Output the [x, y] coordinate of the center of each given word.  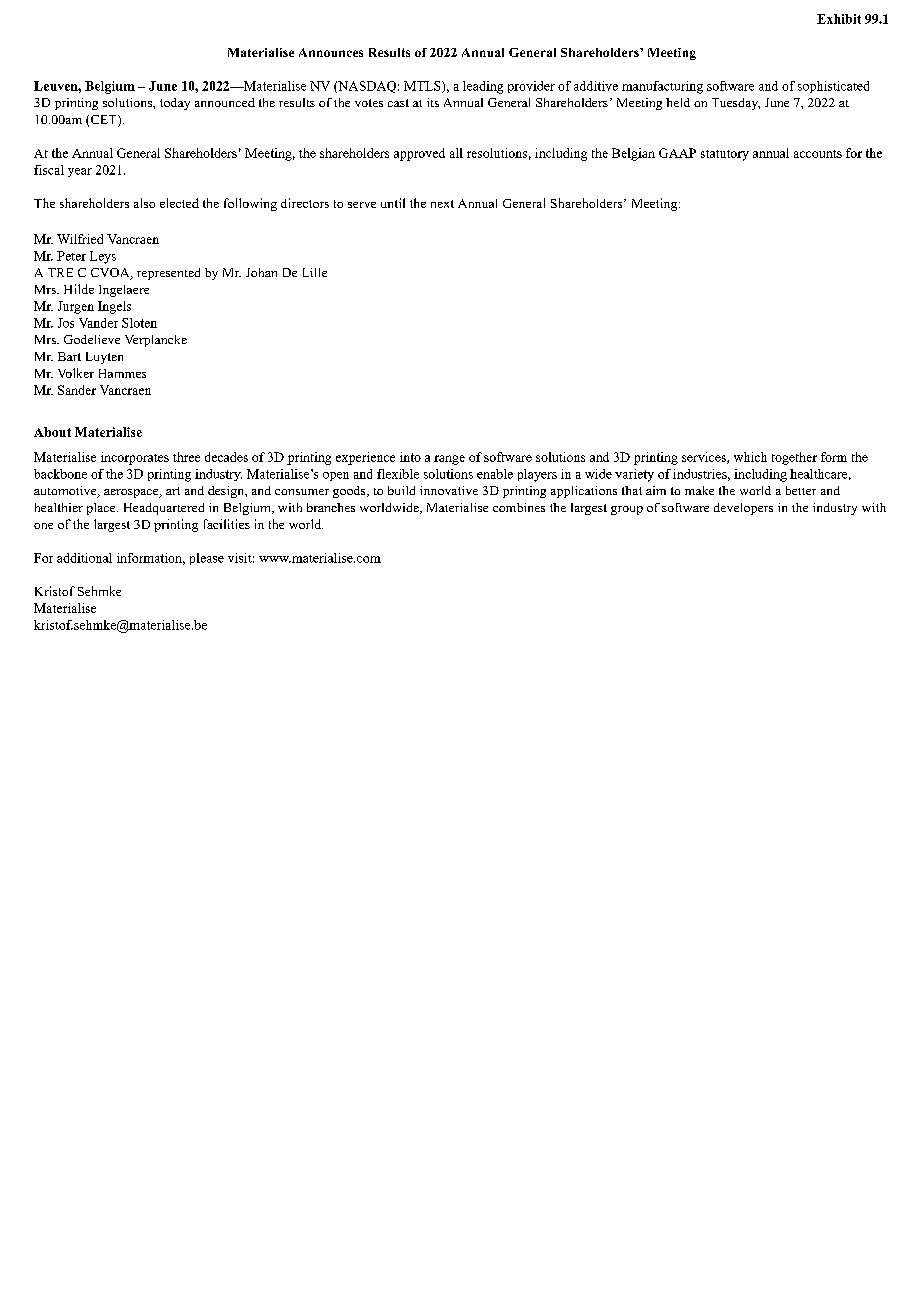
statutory [725, 155]
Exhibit [839, 19]
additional [84, 558]
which [750, 457]
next [442, 204]
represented [168, 274]
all [456, 153]
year [80, 172]
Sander [77, 390]
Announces [331, 52]
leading [483, 87]
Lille [315, 272]
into [410, 457]
